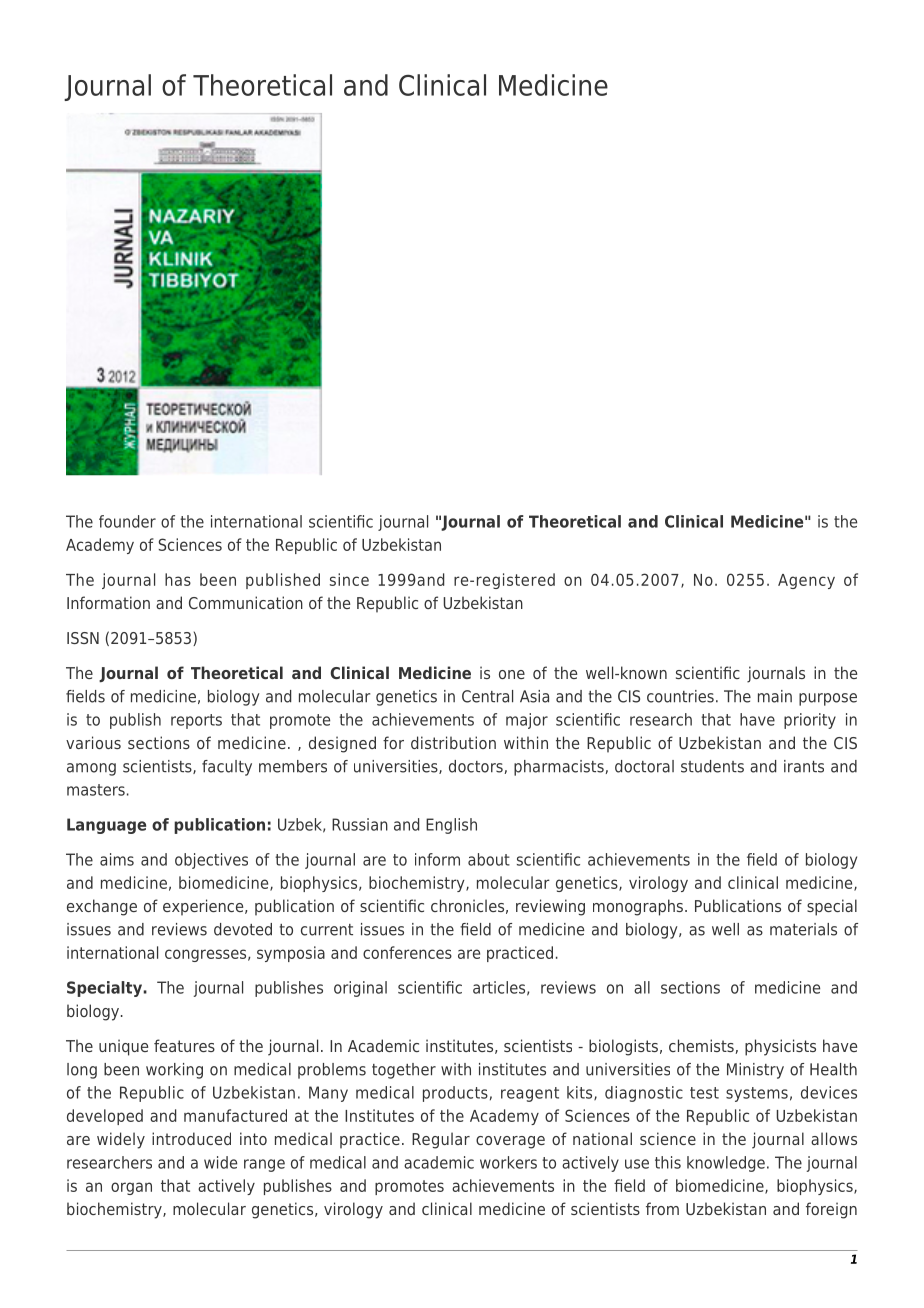 This screenshot has width=924, height=1308. I want to click on since, so click(349, 579).
